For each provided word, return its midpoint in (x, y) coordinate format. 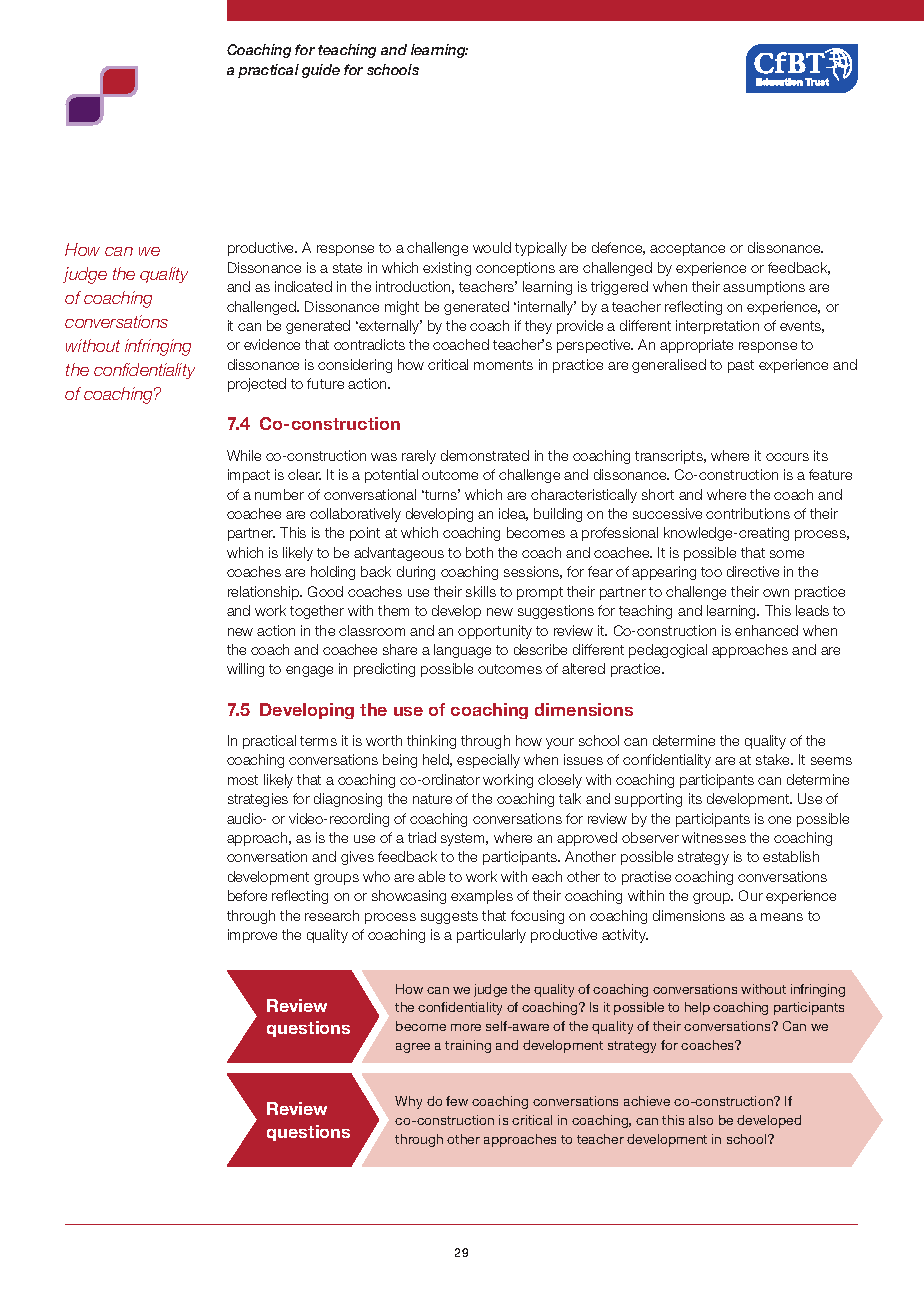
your (560, 743)
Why (408, 1102)
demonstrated (485, 455)
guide (321, 71)
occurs (787, 457)
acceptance (687, 249)
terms (318, 741)
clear (304, 474)
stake (774, 759)
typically (541, 249)
